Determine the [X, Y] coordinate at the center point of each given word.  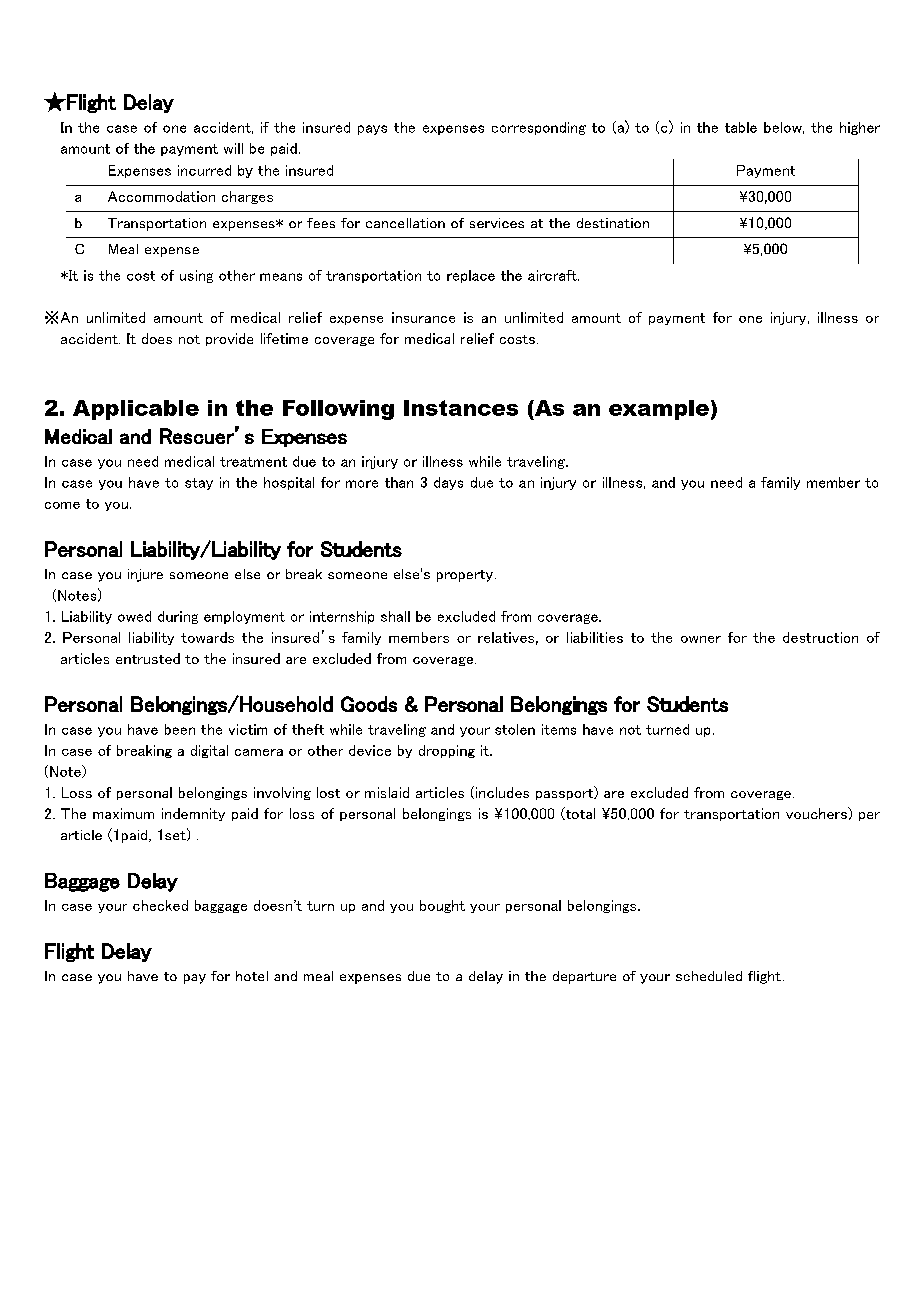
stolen [515, 729]
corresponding [539, 128]
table [741, 127]
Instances [461, 408]
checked [160, 905]
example [659, 410]
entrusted [148, 658]
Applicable [136, 410]
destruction [820, 637]
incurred [204, 170]
